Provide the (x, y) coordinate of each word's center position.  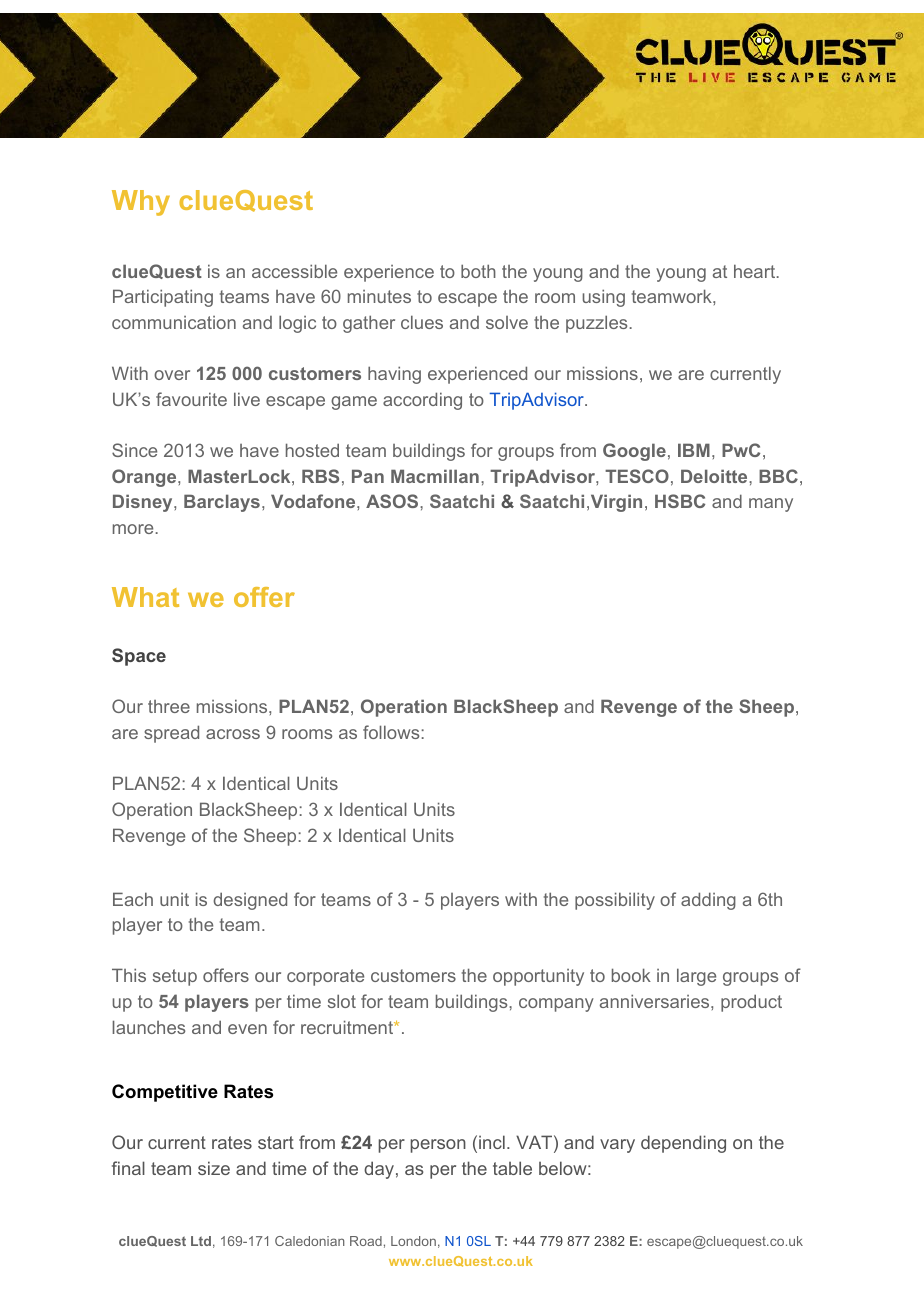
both (478, 271)
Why (141, 203)
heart (754, 271)
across (233, 734)
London (413, 1241)
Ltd (201, 1241)
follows (391, 732)
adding (708, 901)
